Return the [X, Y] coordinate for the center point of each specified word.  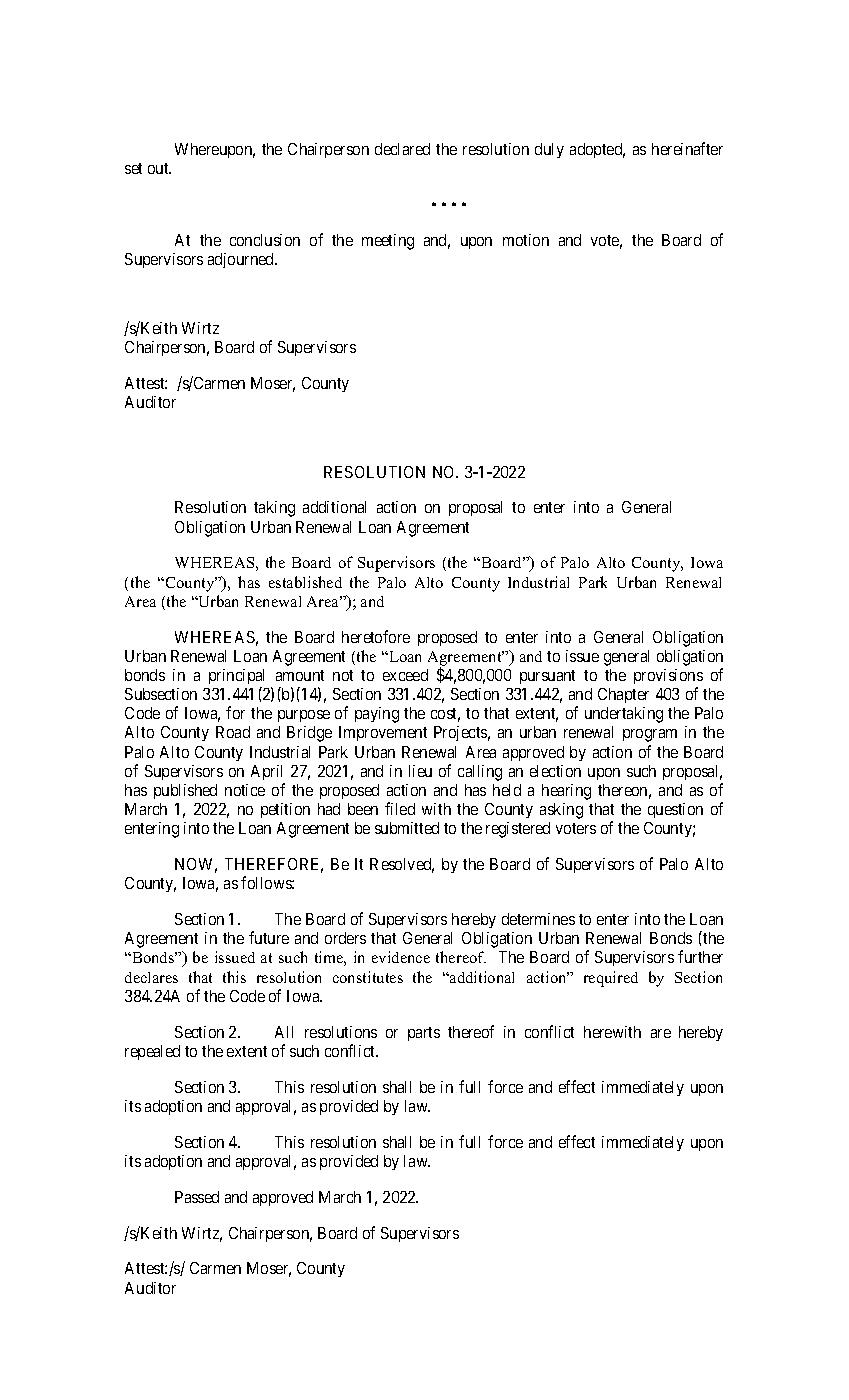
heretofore [376, 636]
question [675, 810]
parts [424, 1034]
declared [402, 149]
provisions [668, 676]
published [185, 791]
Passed [197, 1197]
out [159, 168]
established [305, 582]
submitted [407, 828]
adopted [597, 150]
